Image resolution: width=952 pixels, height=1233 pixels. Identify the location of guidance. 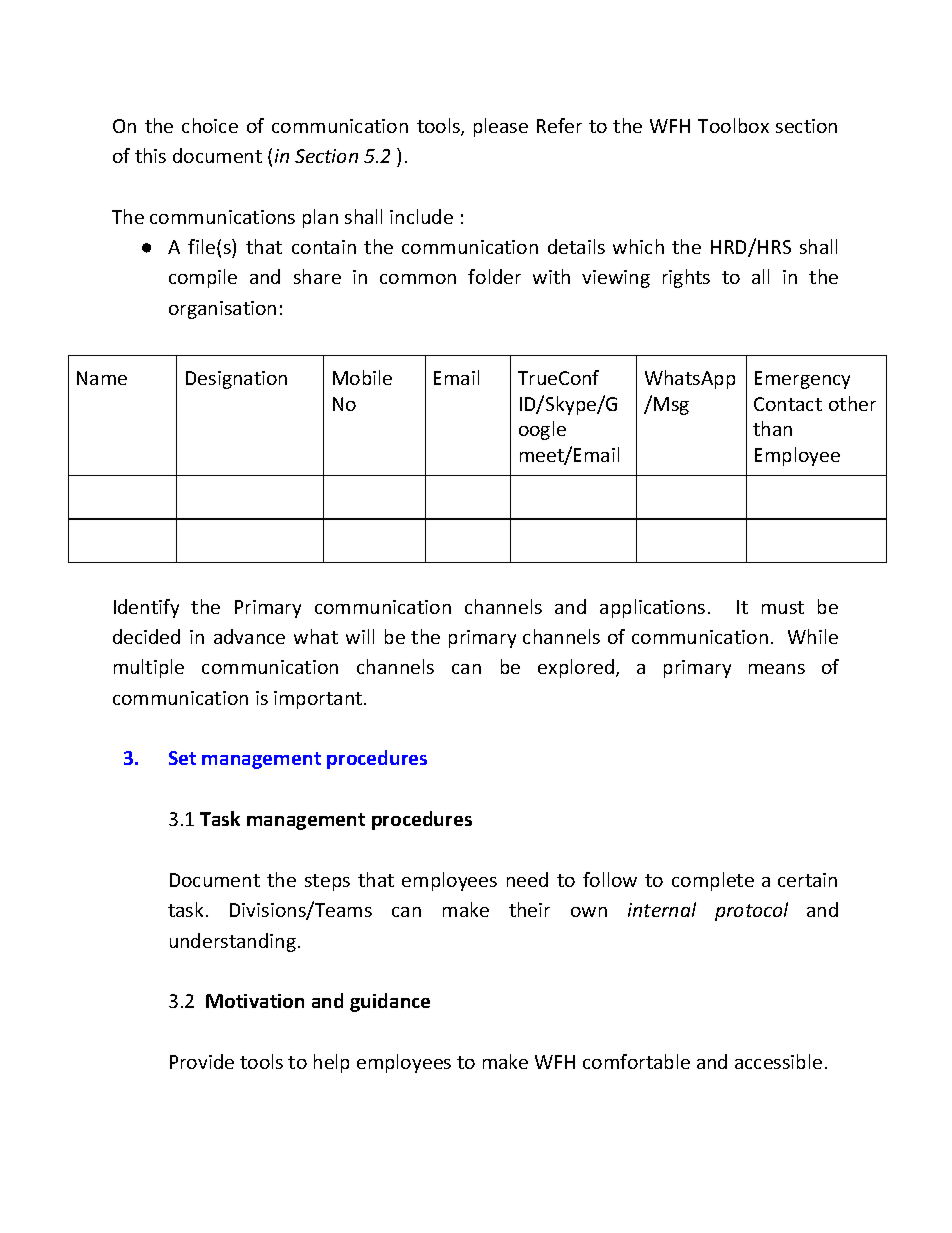
(390, 1002).
